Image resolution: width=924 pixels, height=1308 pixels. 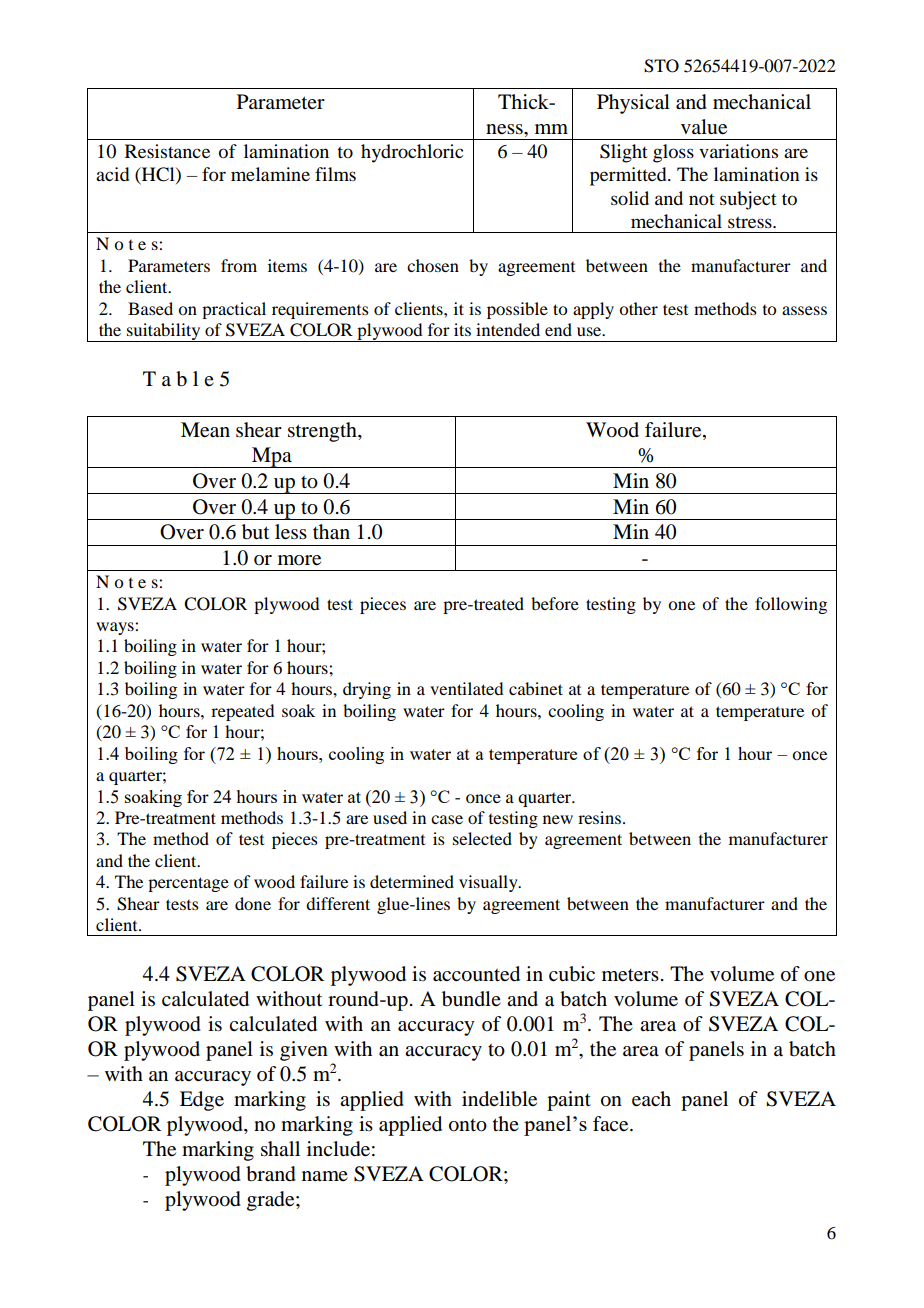 I want to click on accounted, so click(x=476, y=974).
